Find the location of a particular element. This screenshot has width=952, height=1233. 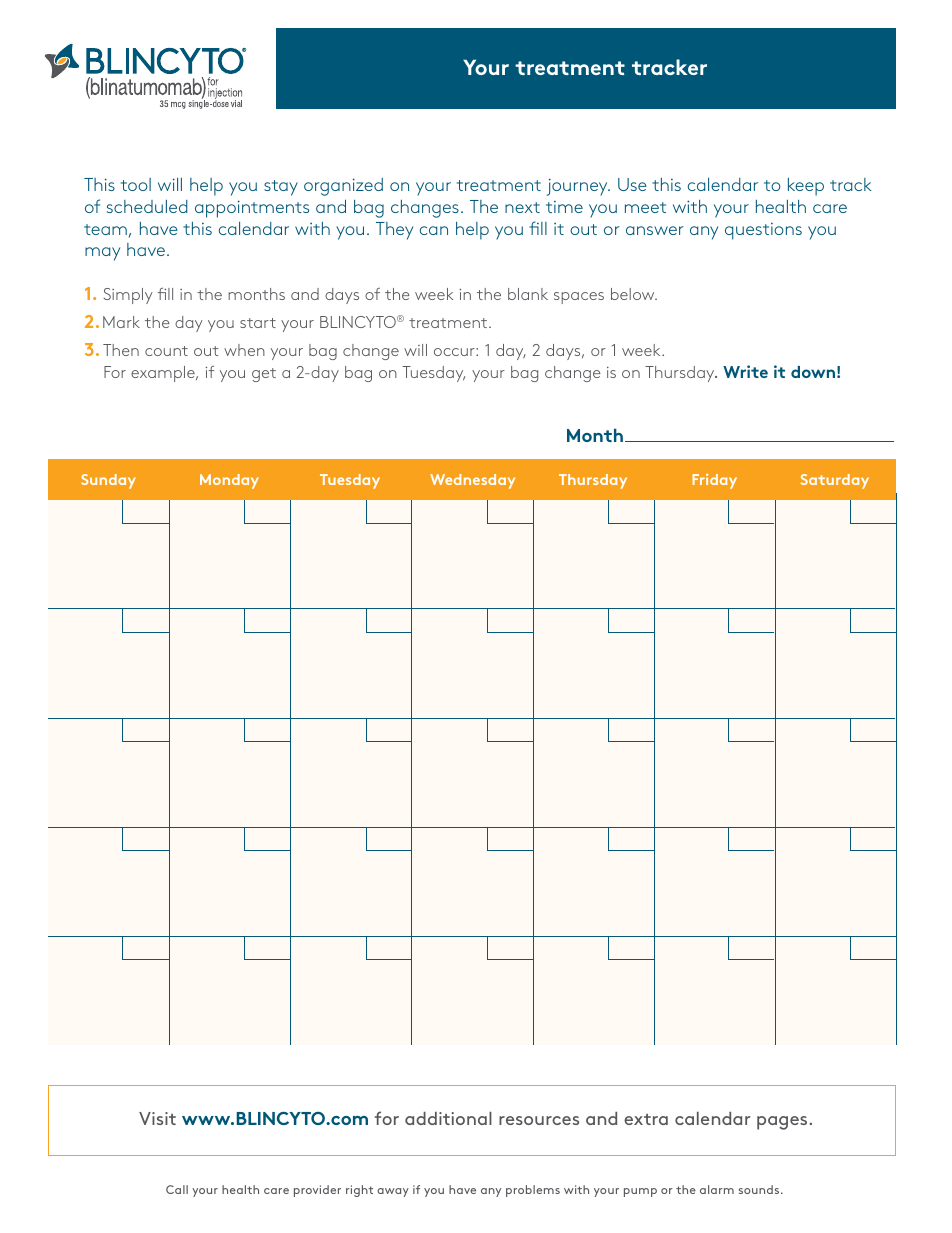

additional is located at coordinates (448, 1118).
